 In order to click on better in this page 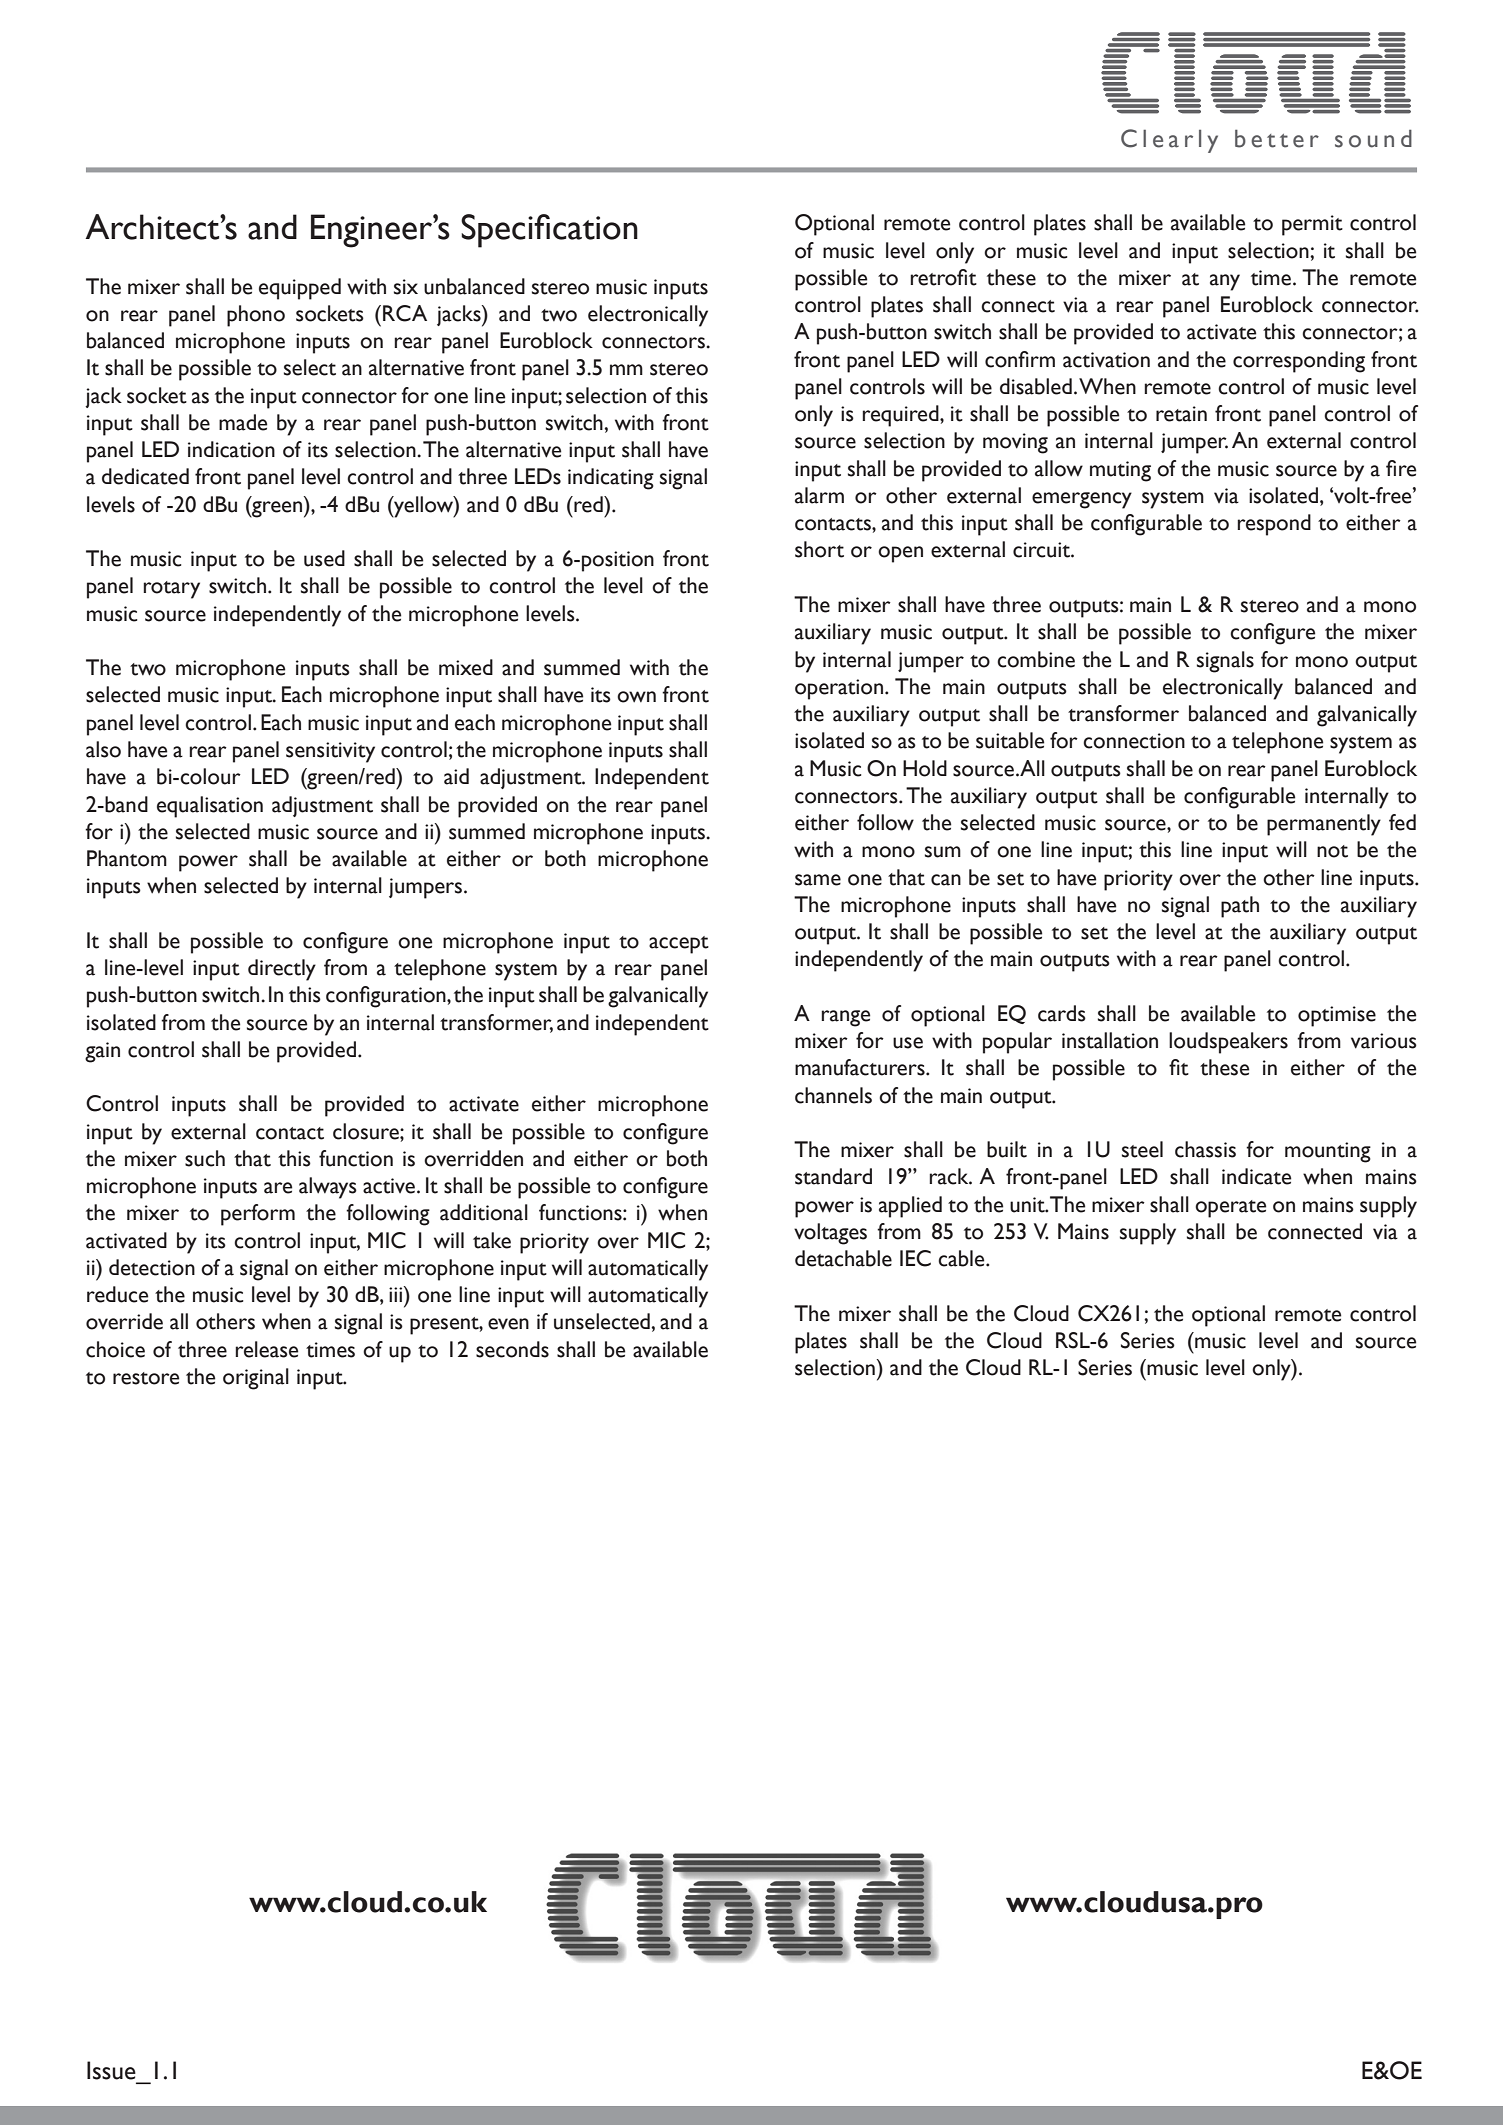, I will do `click(1277, 138)`.
